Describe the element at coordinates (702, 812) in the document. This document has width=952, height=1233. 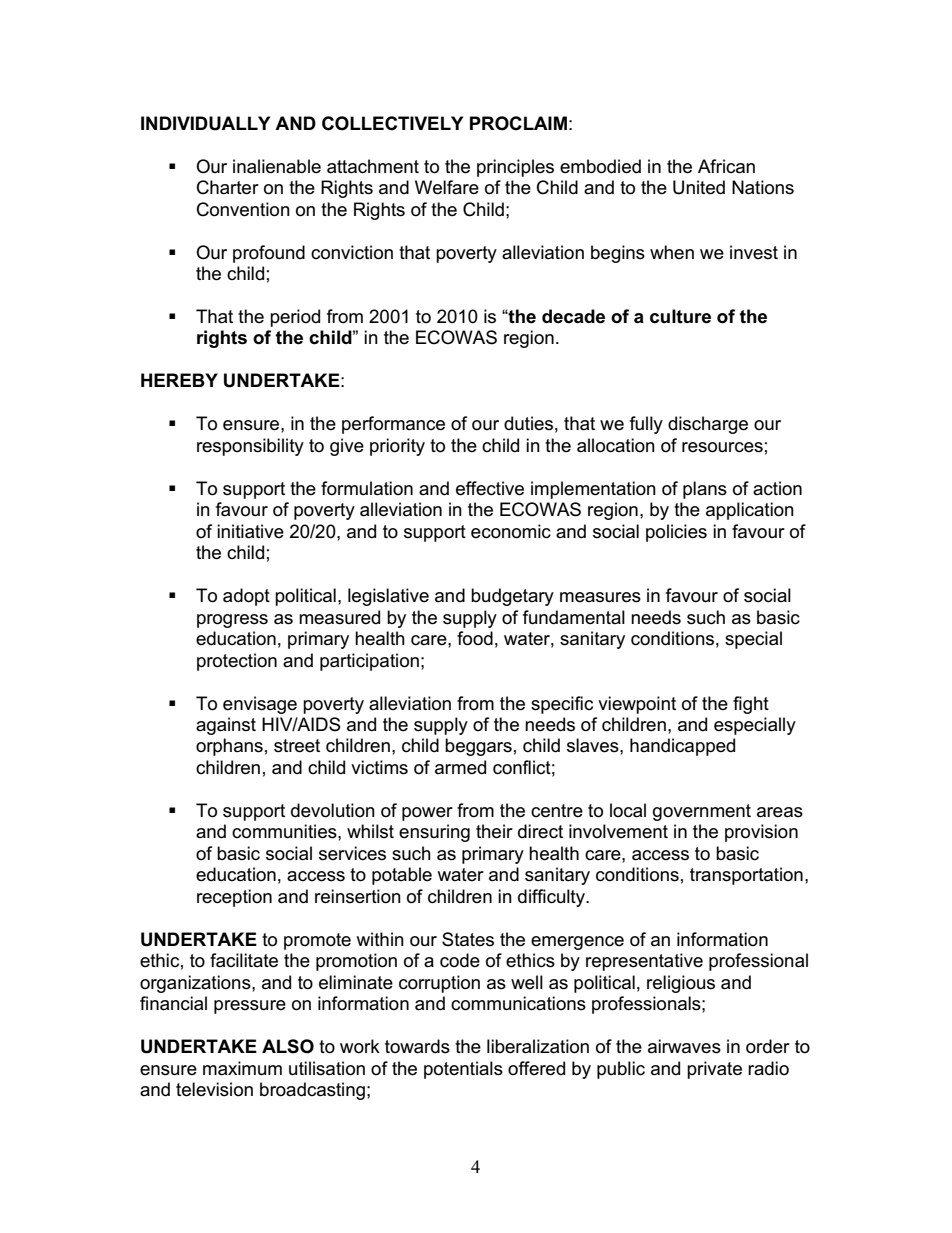
I see `government` at that location.
